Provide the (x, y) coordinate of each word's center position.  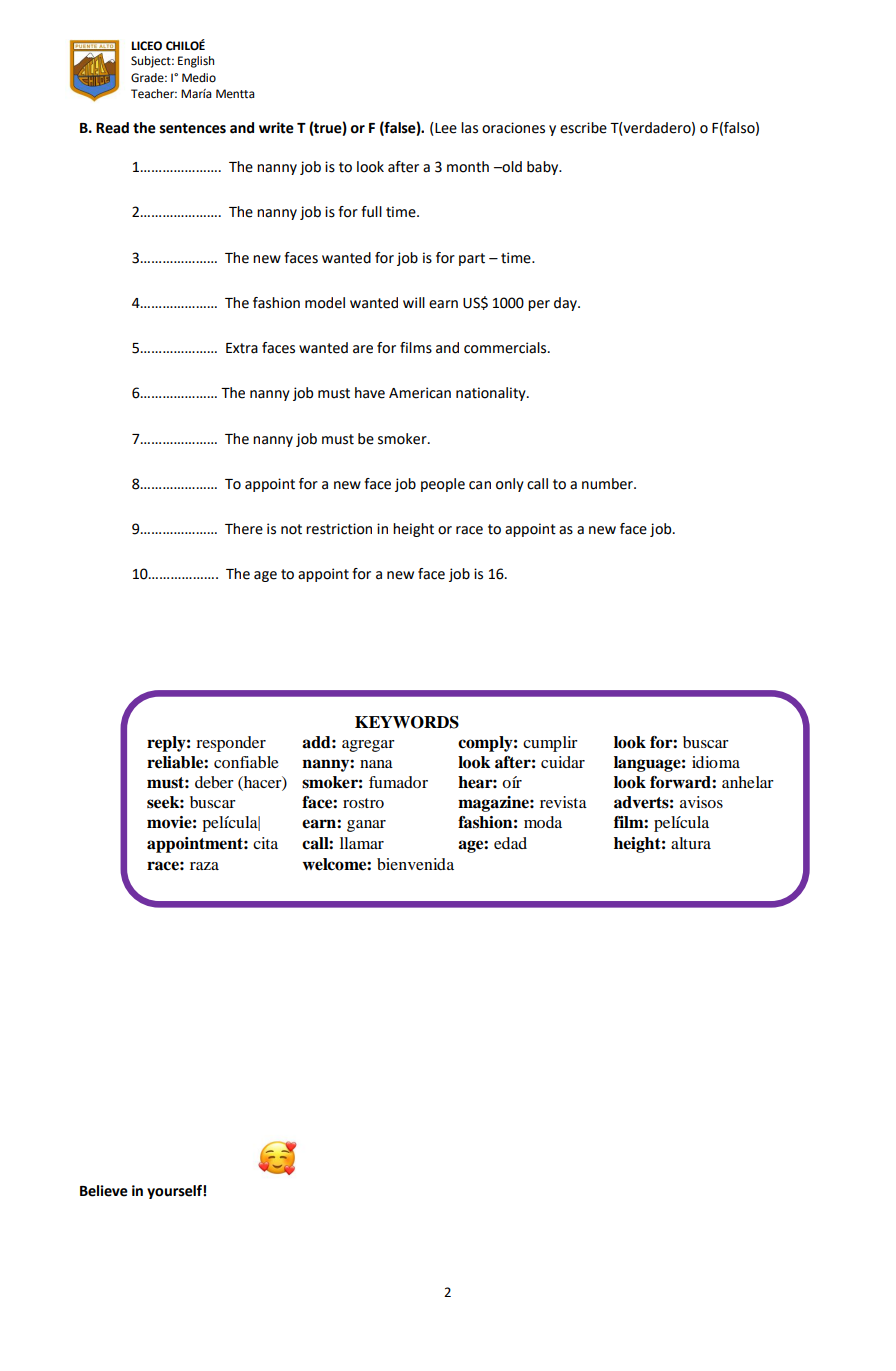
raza (204, 866)
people (443, 485)
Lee (445, 129)
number (608, 484)
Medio (199, 78)
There (244, 529)
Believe (104, 1191)
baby (544, 168)
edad (510, 843)
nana (376, 764)
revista (563, 802)
